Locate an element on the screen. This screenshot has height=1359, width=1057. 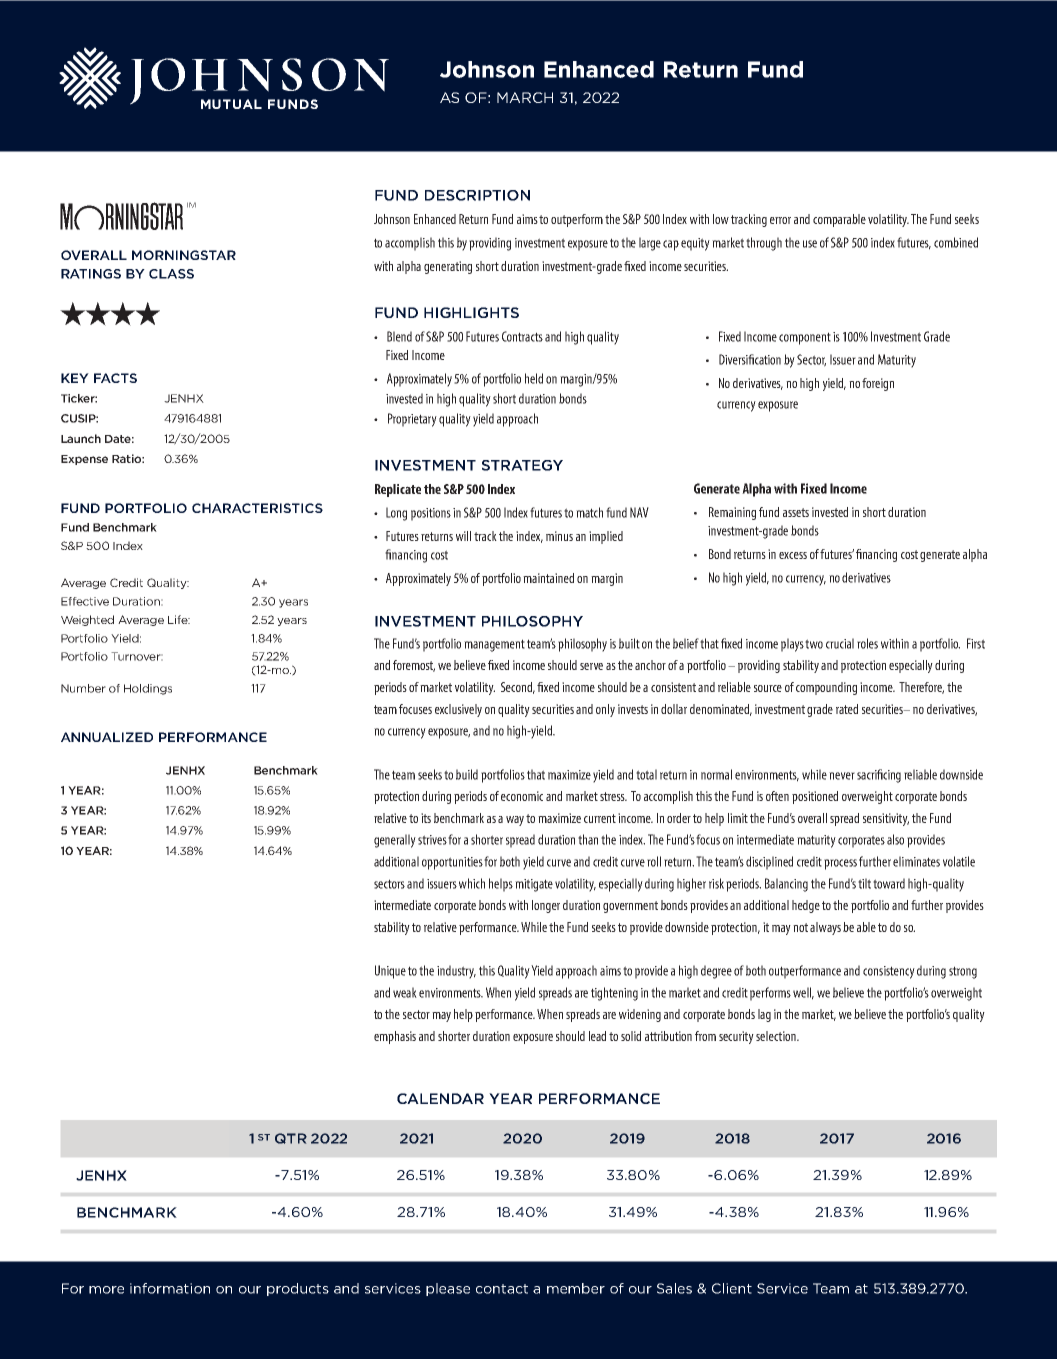
contact is located at coordinates (502, 1289).
